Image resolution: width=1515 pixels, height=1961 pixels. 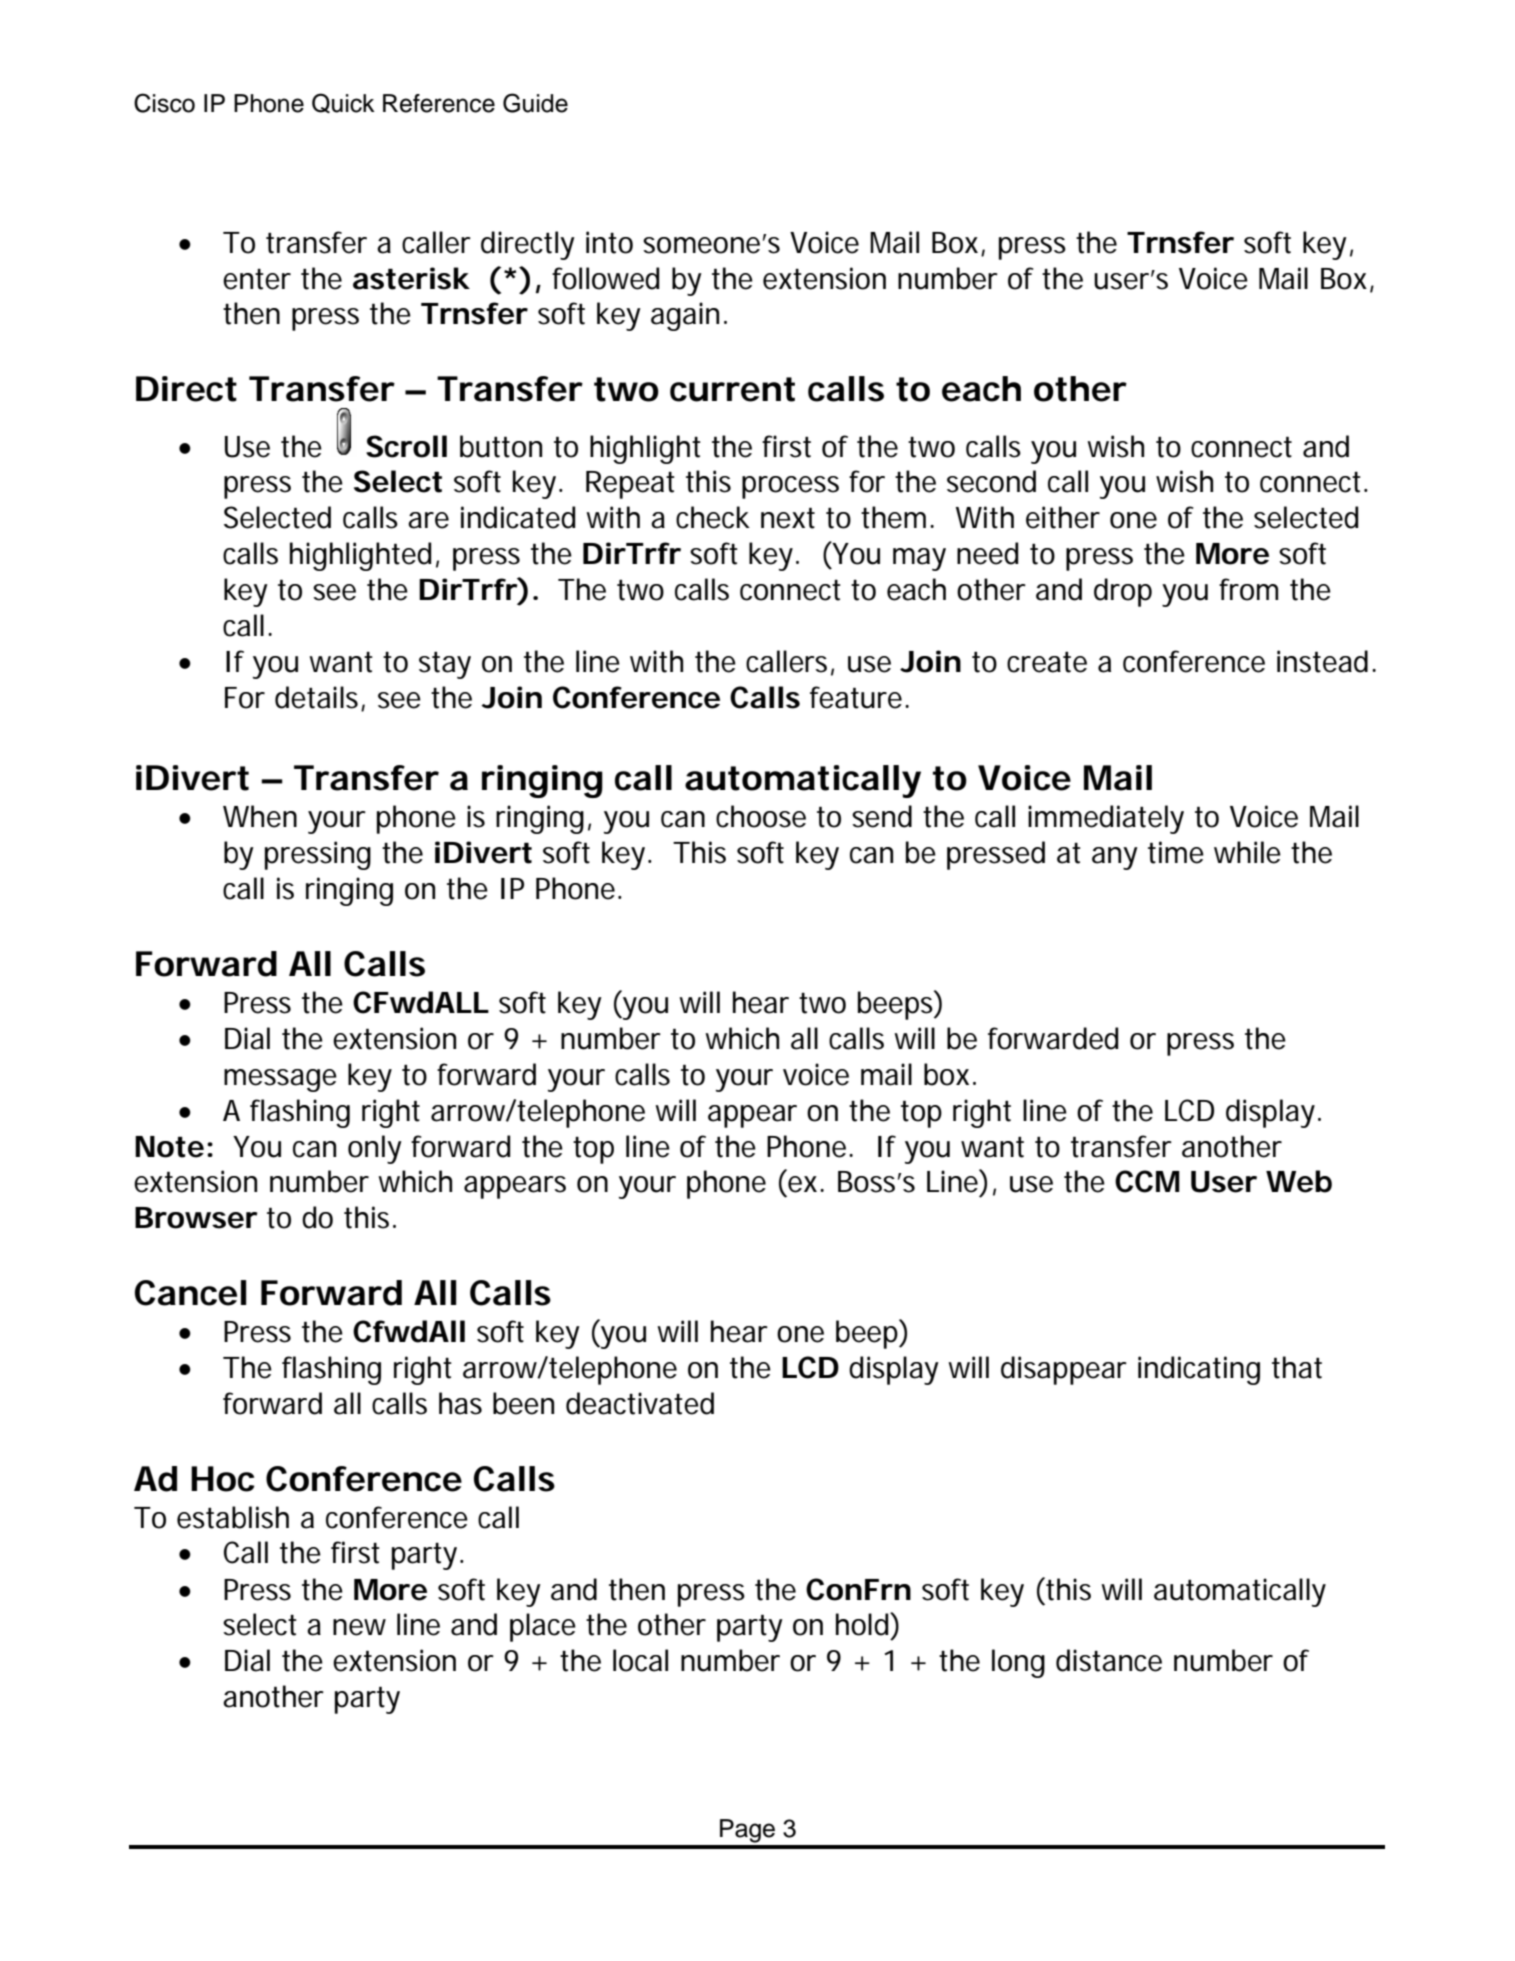 What do you see at coordinates (1123, 592) in the screenshot?
I see `drop` at bounding box center [1123, 592].
